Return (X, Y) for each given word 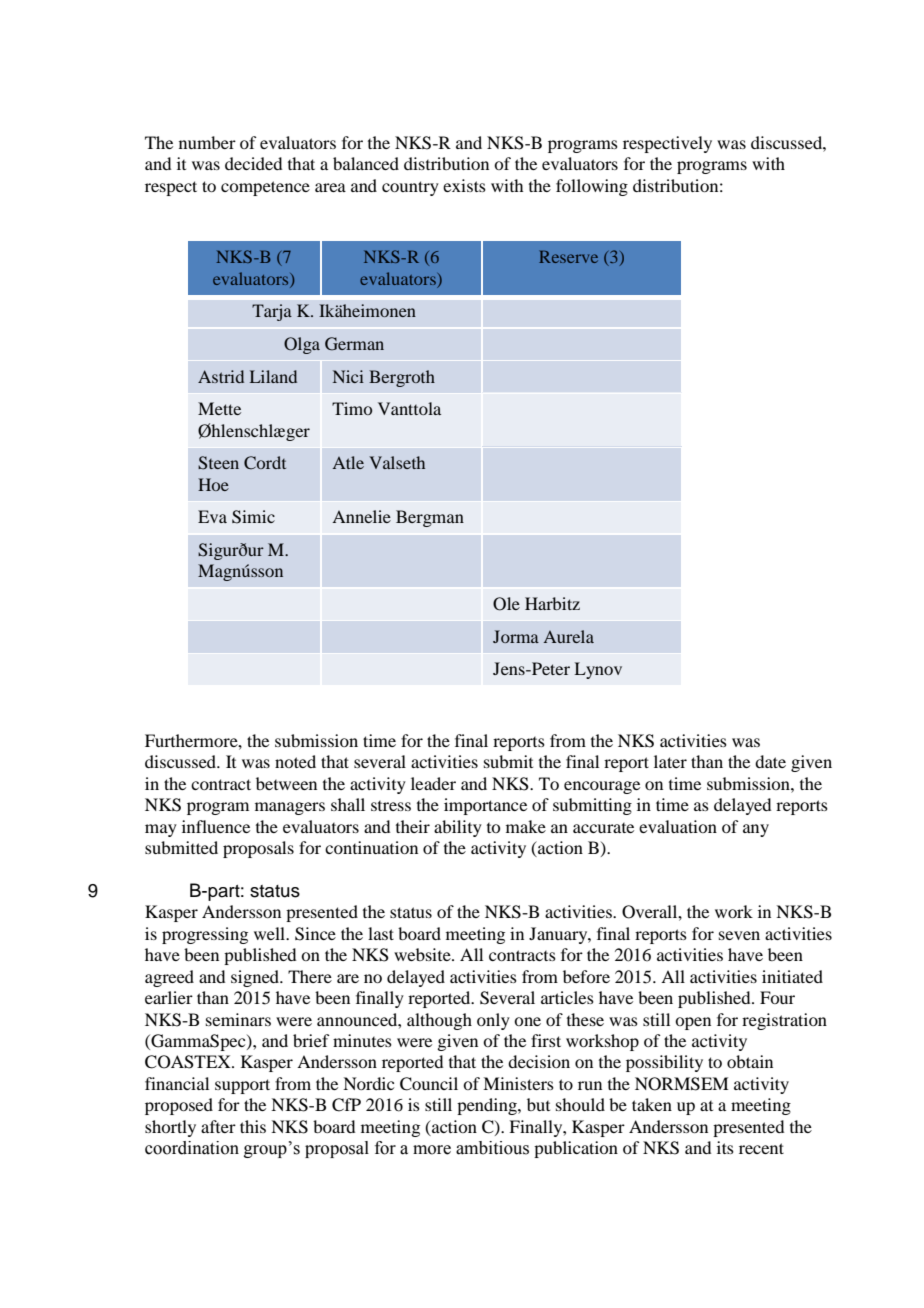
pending (488, 1106)
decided (253, 163)
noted (295, 761)
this (253, 1126)
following (592, 187)
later (670, 761)
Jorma (516, 636)
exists (464, 185)
